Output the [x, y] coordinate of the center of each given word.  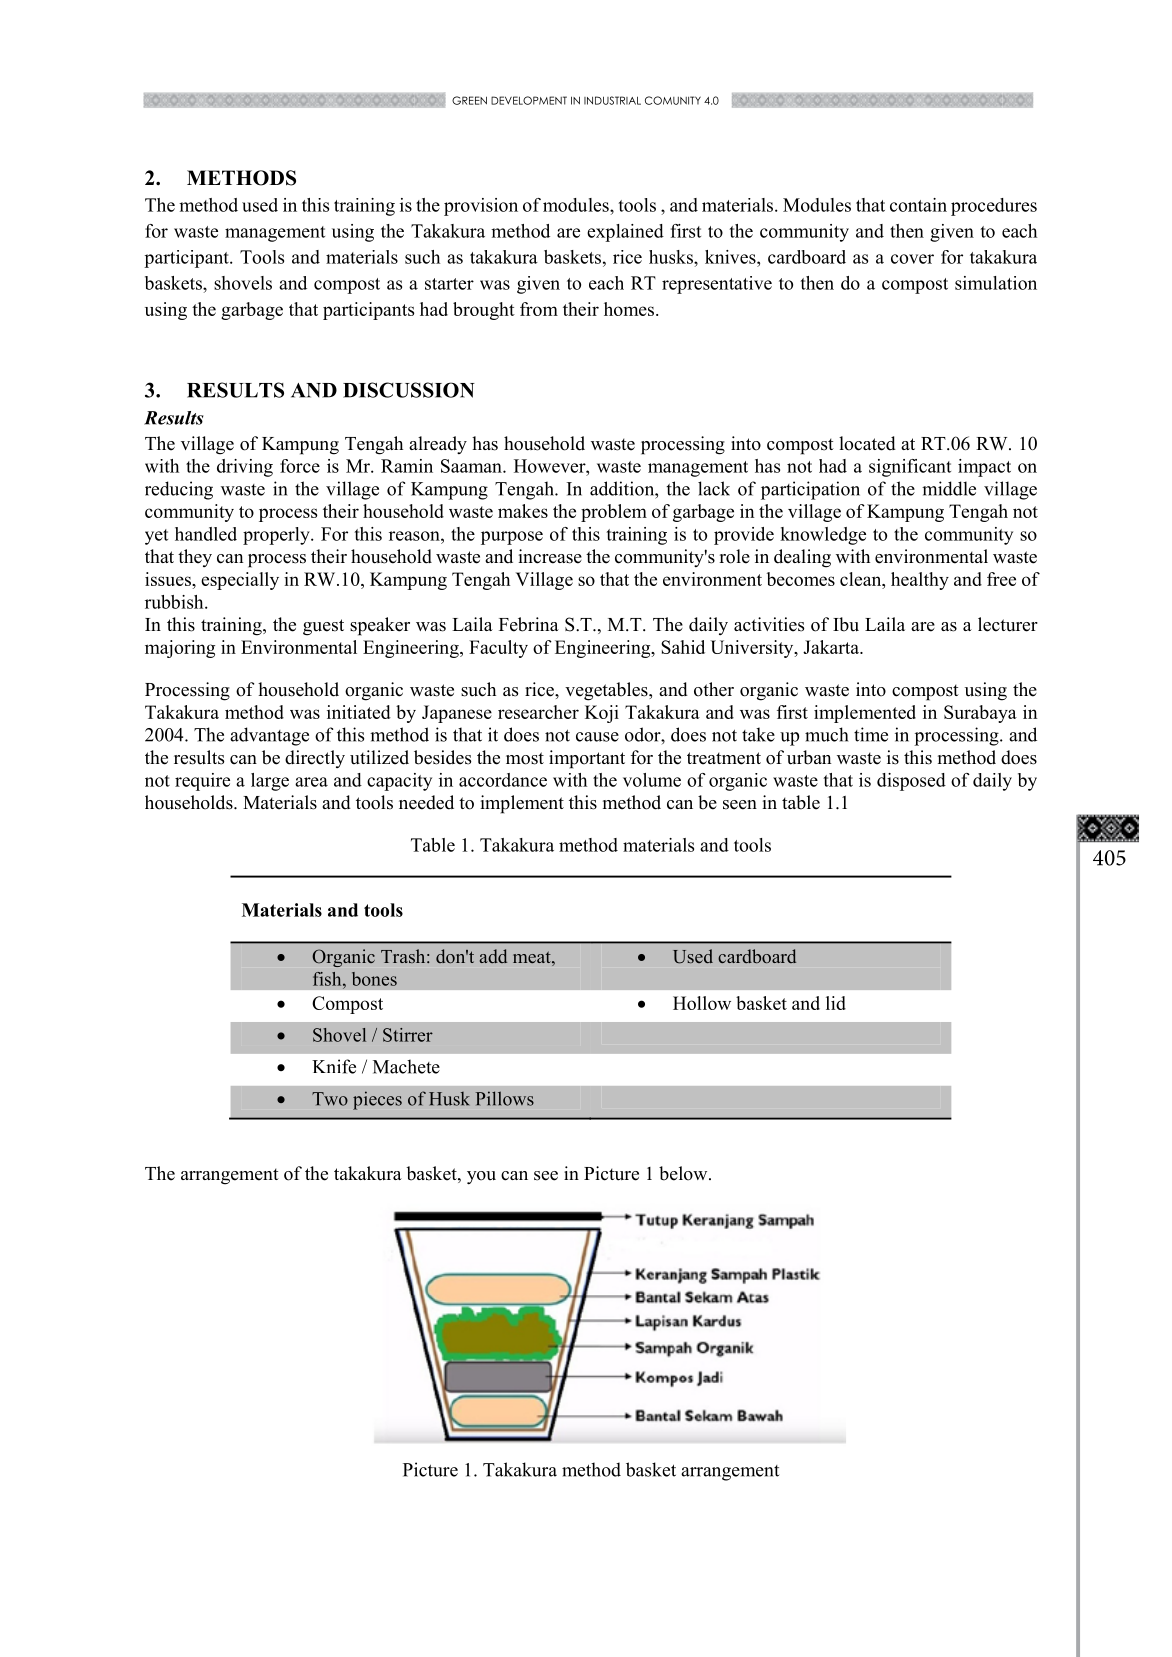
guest [323, 627]
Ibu [846, 624]
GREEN [469, 100]
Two [330, 1099]
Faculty [498, 649]
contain [918, 205]
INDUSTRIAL [612, 100]
